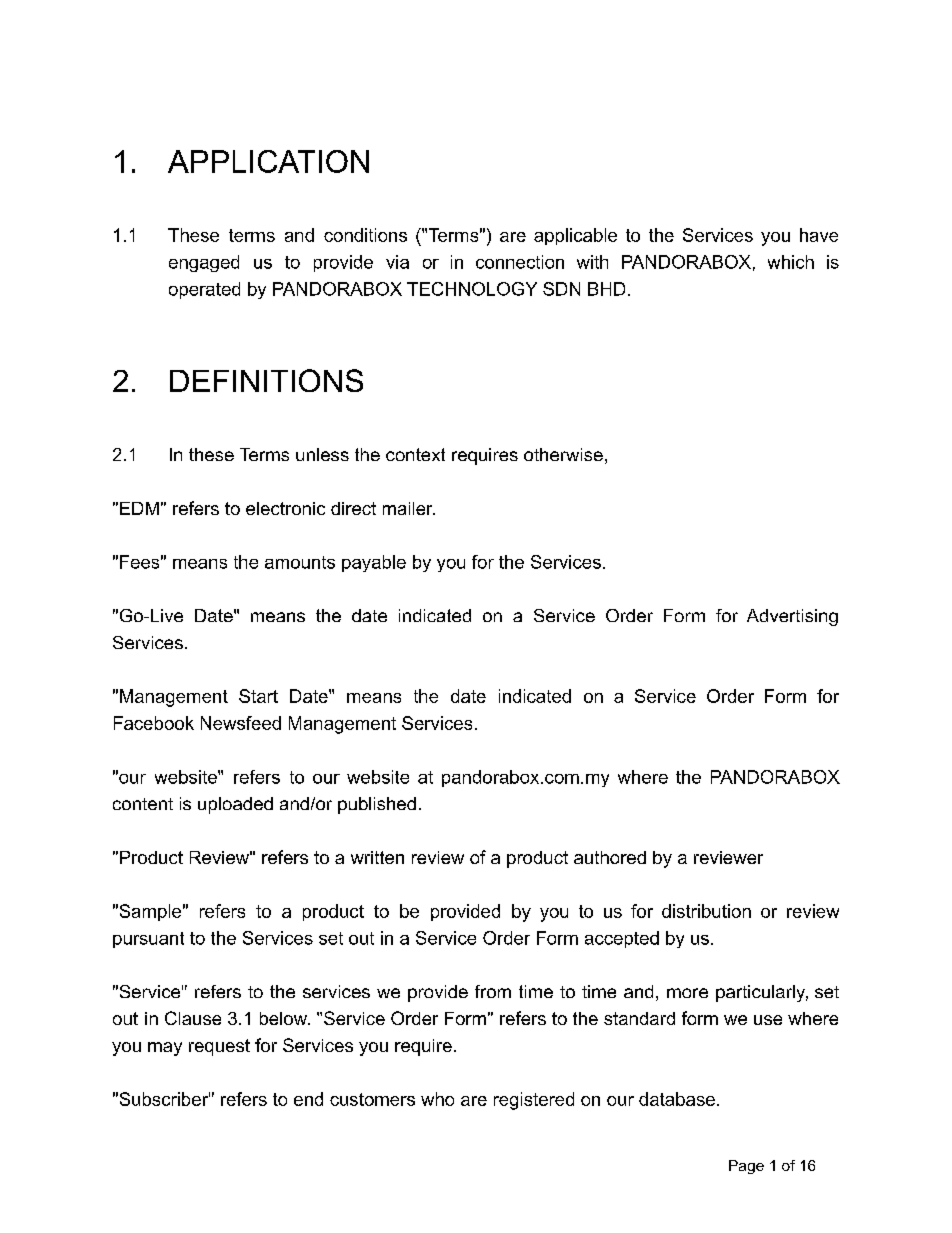 Image resolution: width=952 pixels, height=1233 pixels. Describe the element at coordinates (377, 805) in the page. I see `published` at that location.
